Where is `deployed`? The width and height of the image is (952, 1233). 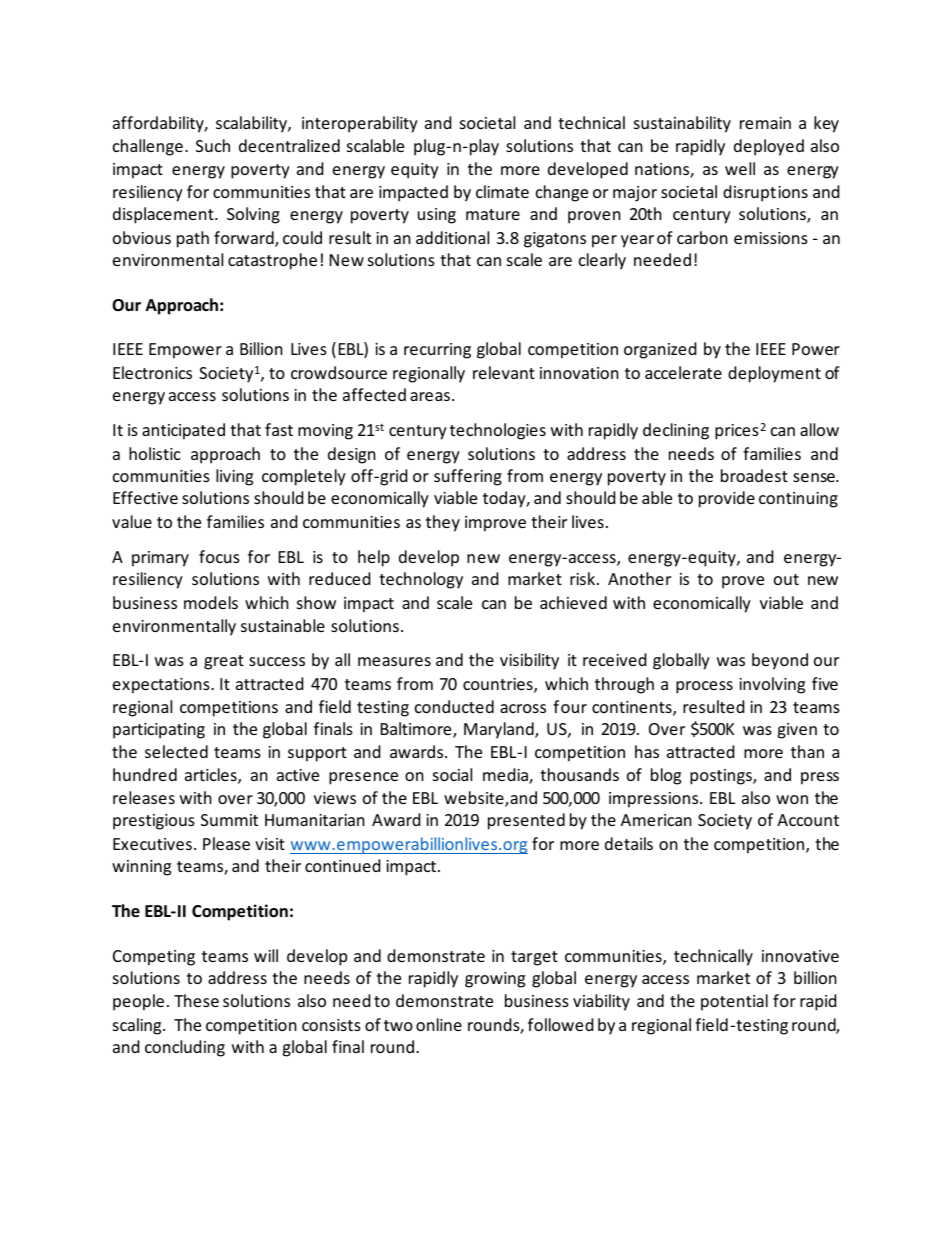
deployed is located at coordinates (769, 147).
